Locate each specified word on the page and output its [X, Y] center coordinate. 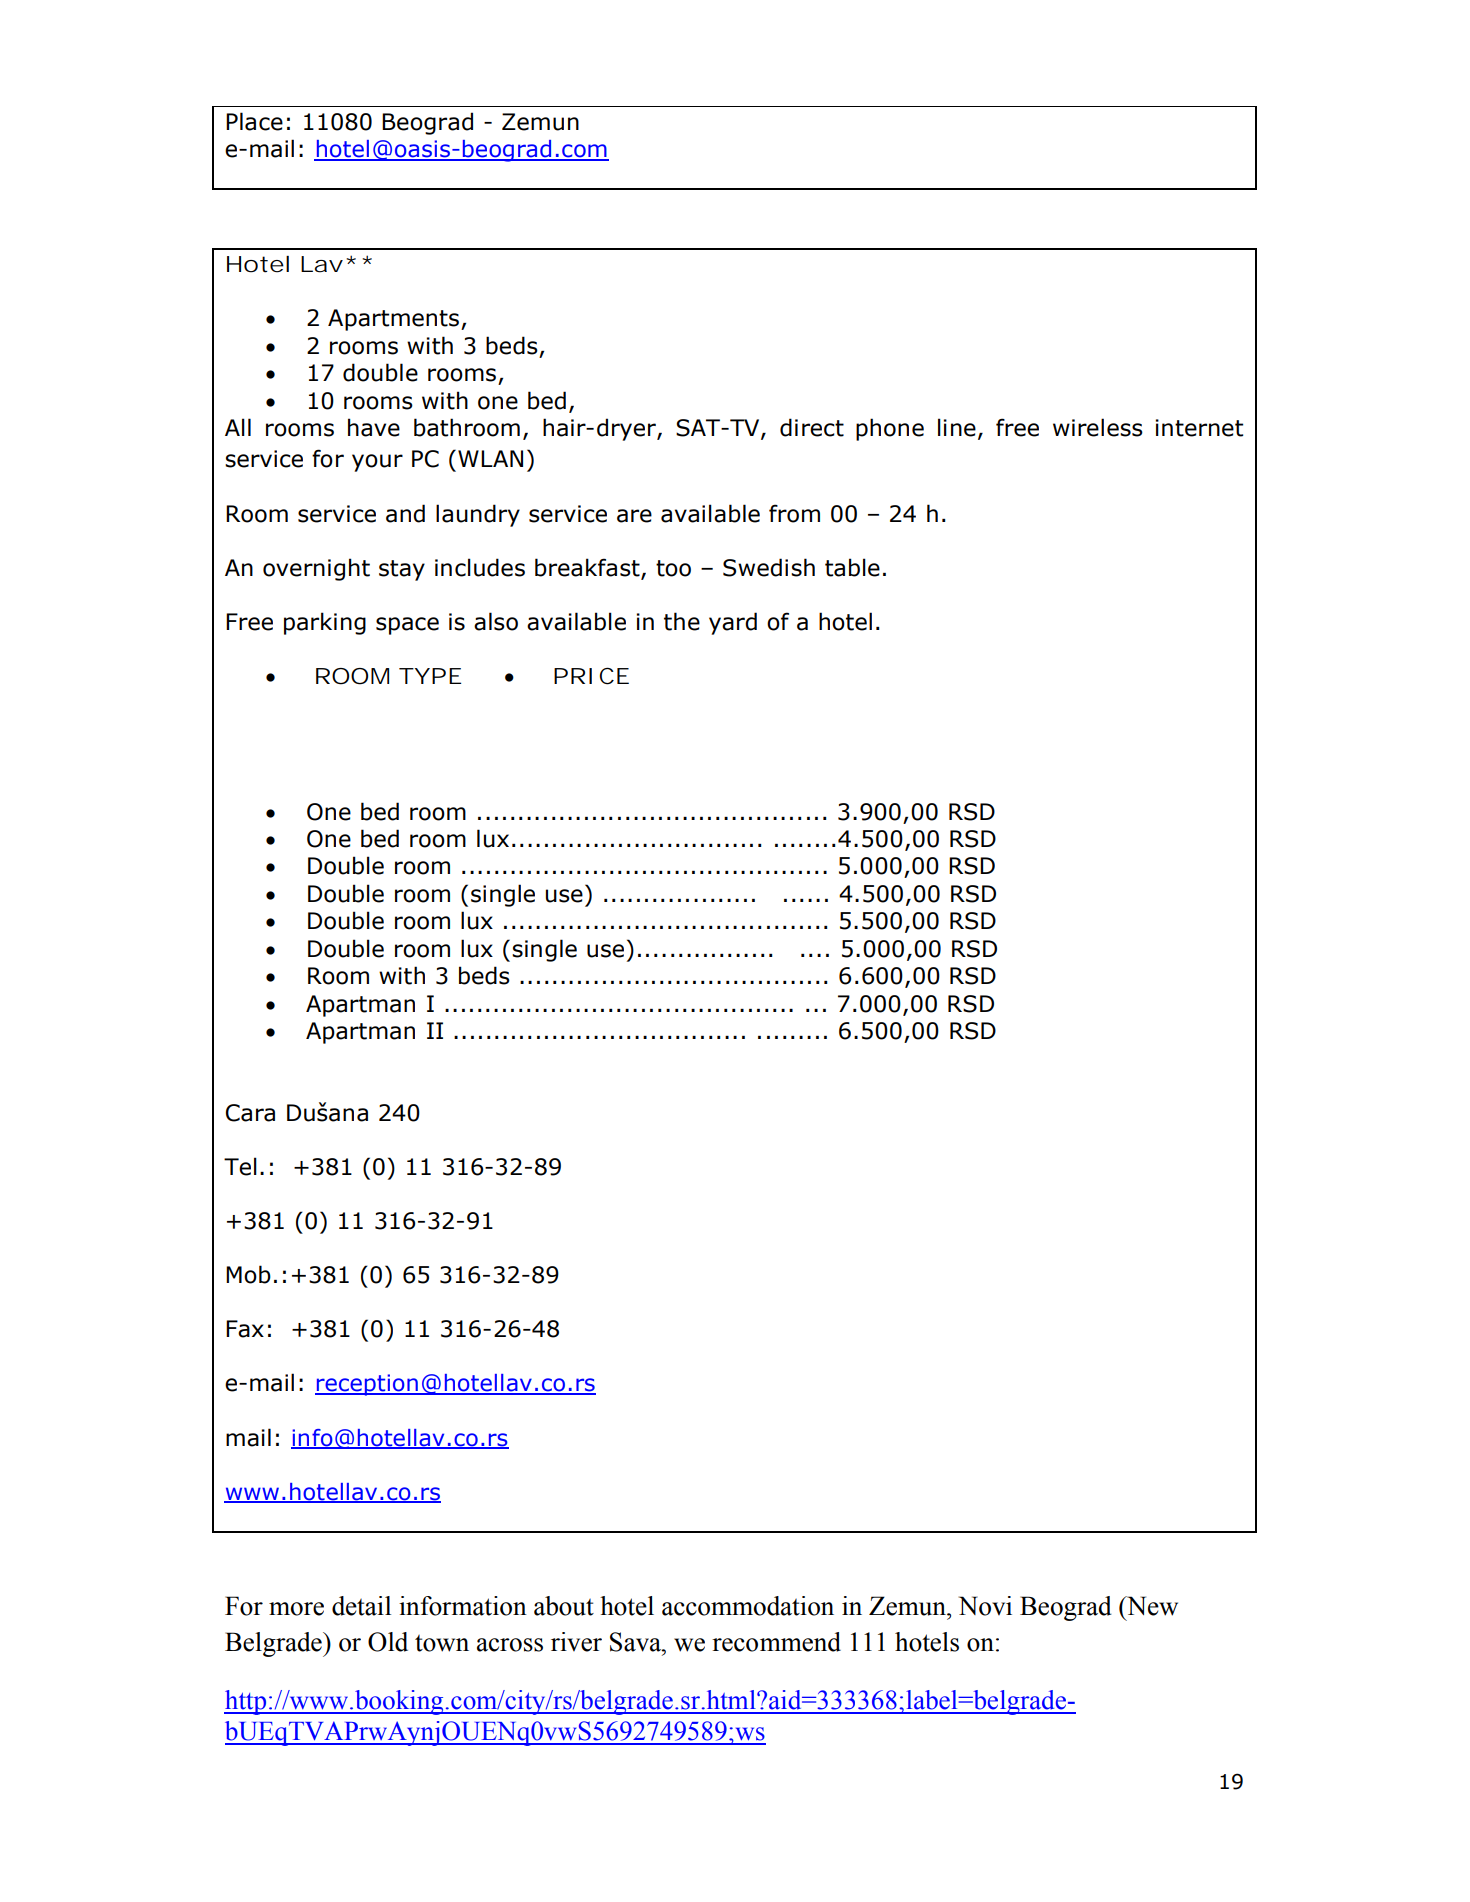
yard [733, 623]
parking [325, 623]
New [1151, 1606]
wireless [1098, 427]
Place [254, 121]
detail [361, 1606]
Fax [245, 1329]
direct [812, 427]
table [852, 567]
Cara [250, 1113]
